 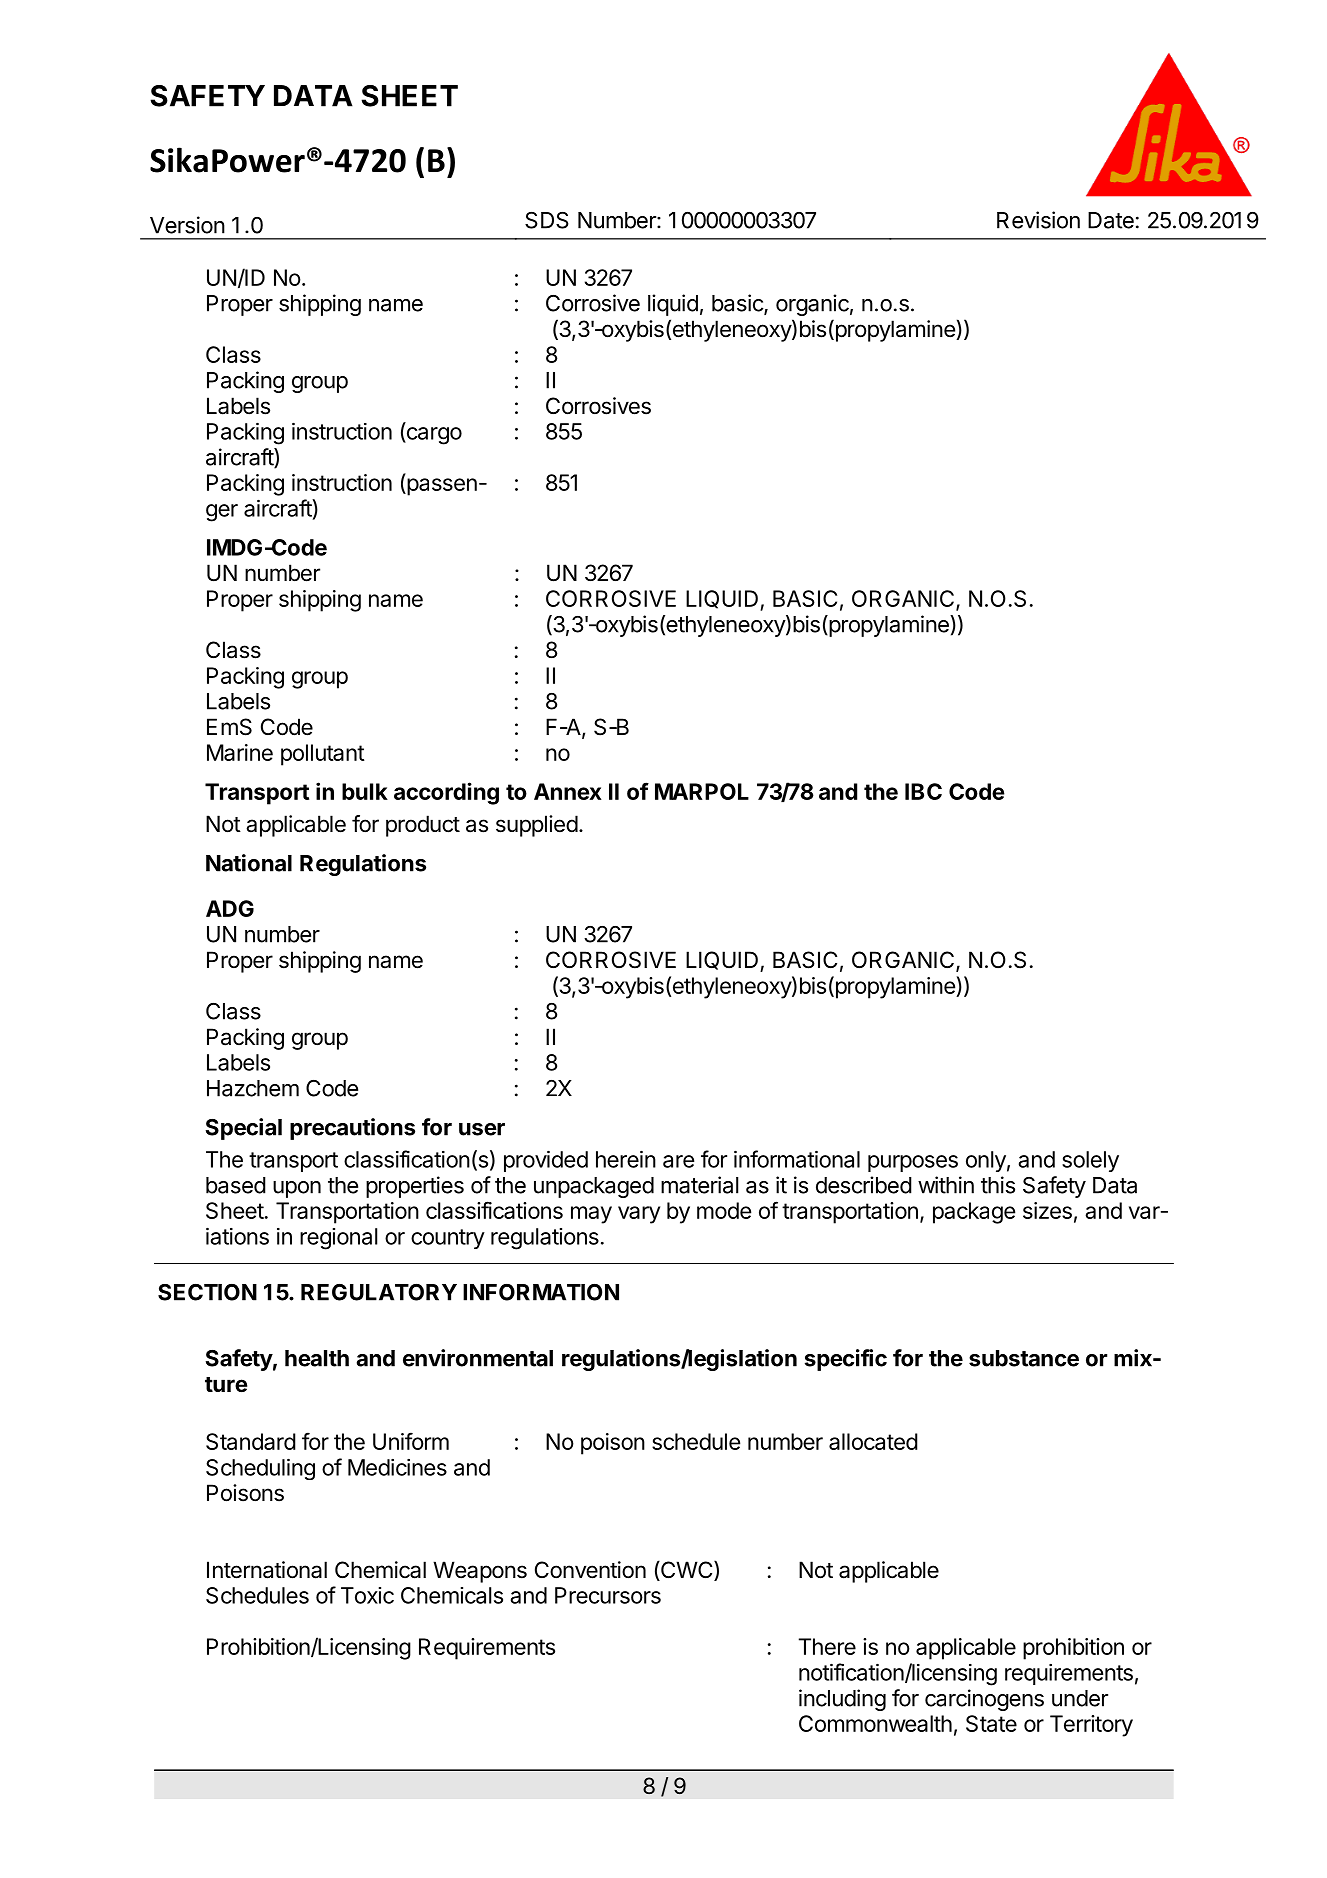 I want to click on pollutant, so click(x=323, y=755).
